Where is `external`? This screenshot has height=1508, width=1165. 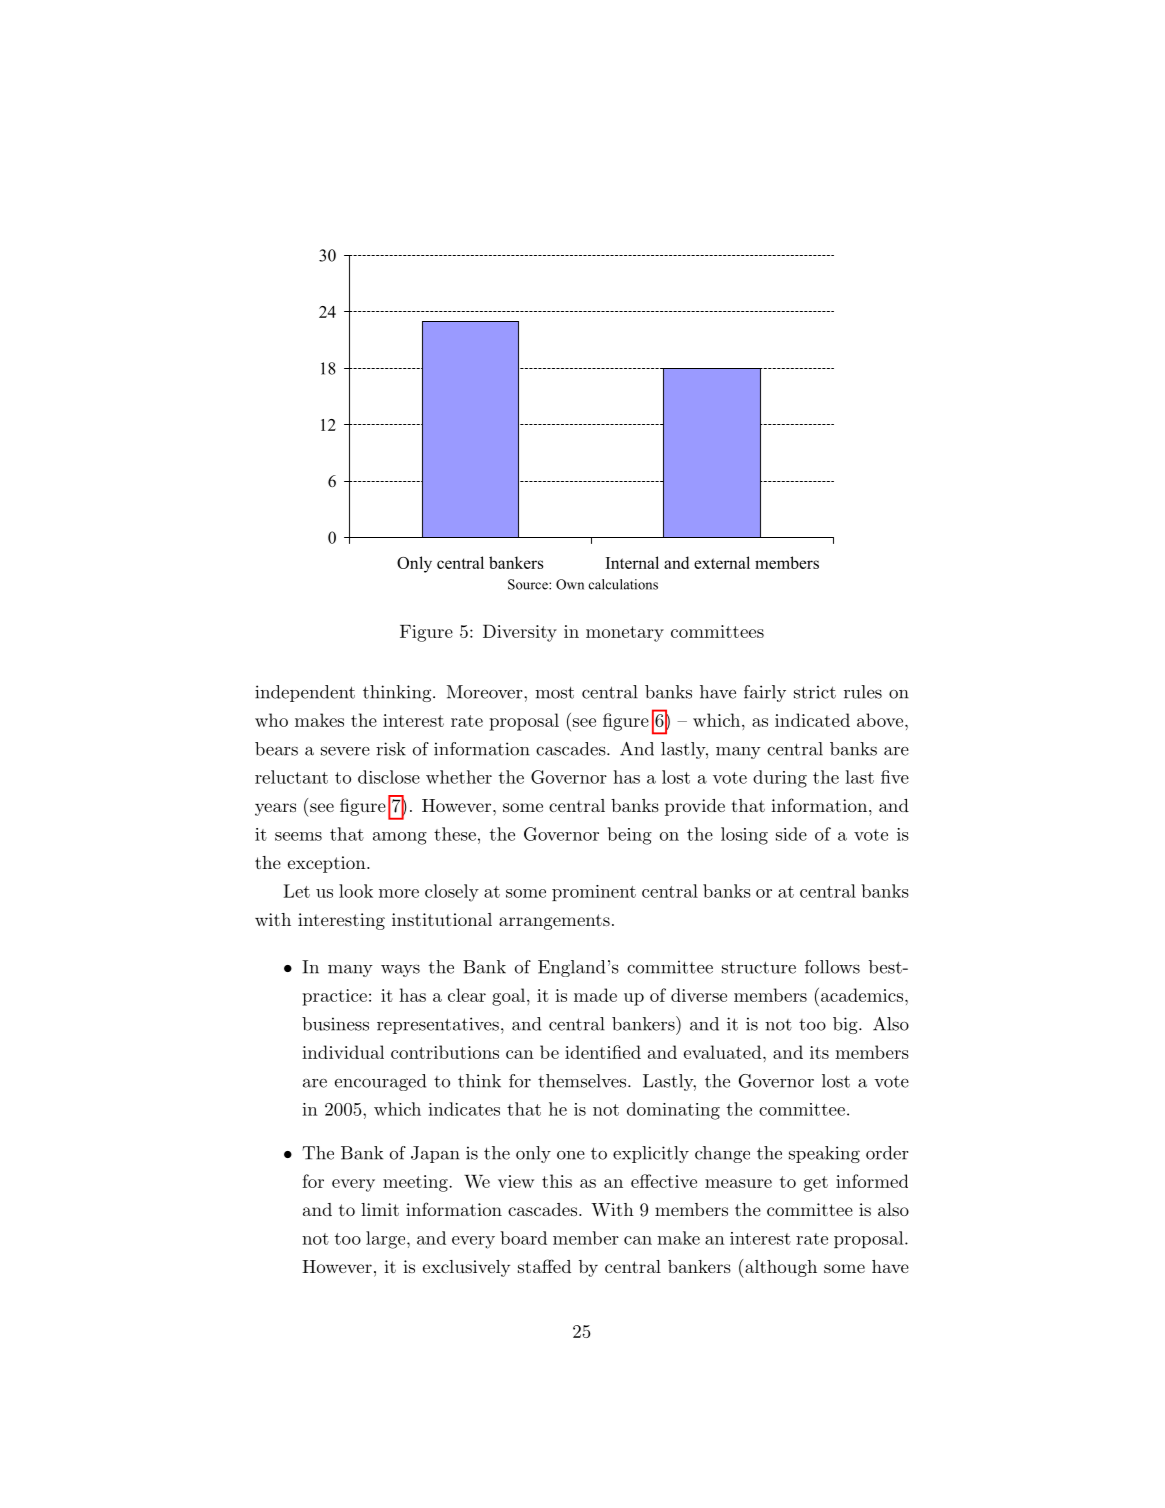
external is located at coordinates (722, 562).
